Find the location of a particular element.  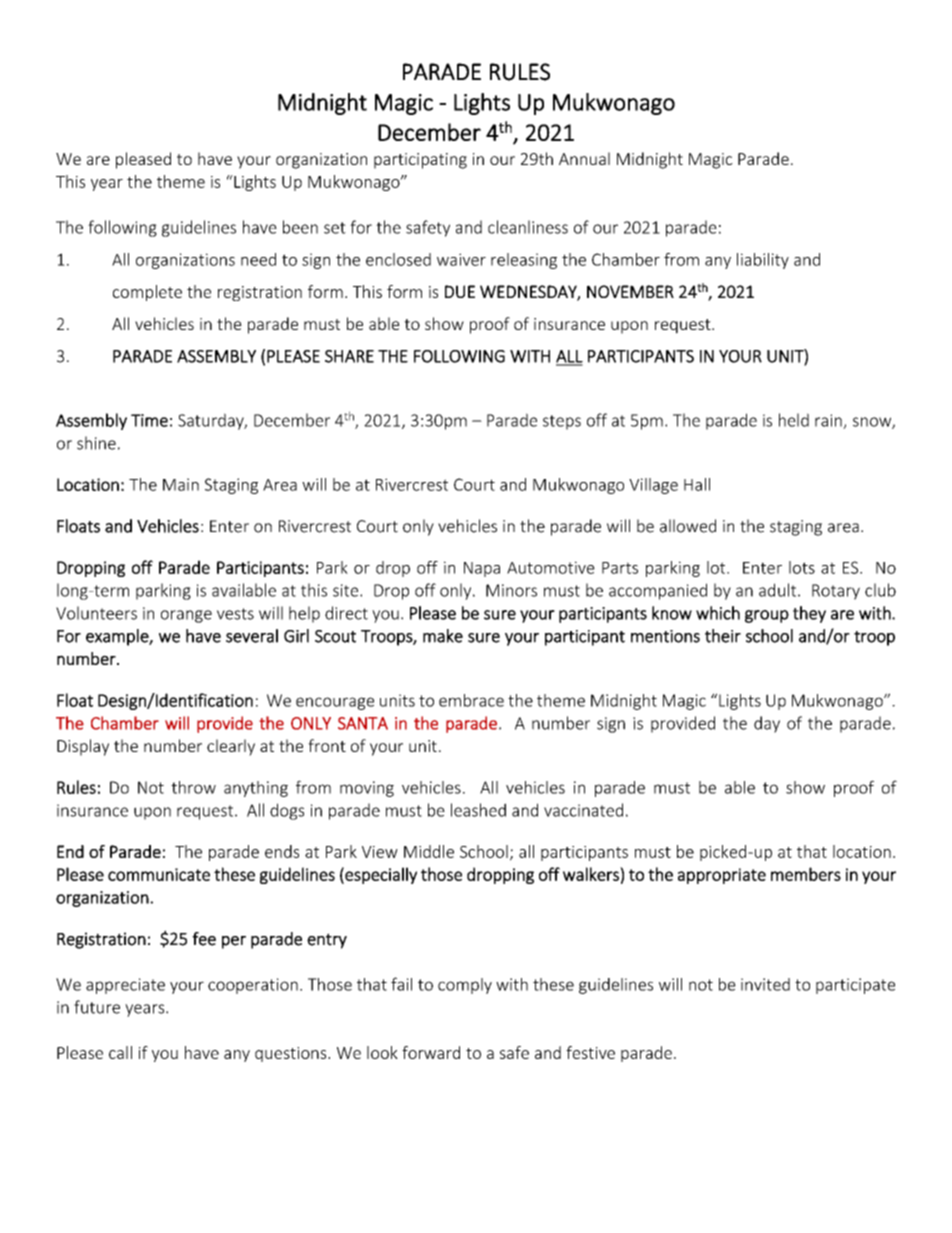

vests is located at coordinates (235, 614).
